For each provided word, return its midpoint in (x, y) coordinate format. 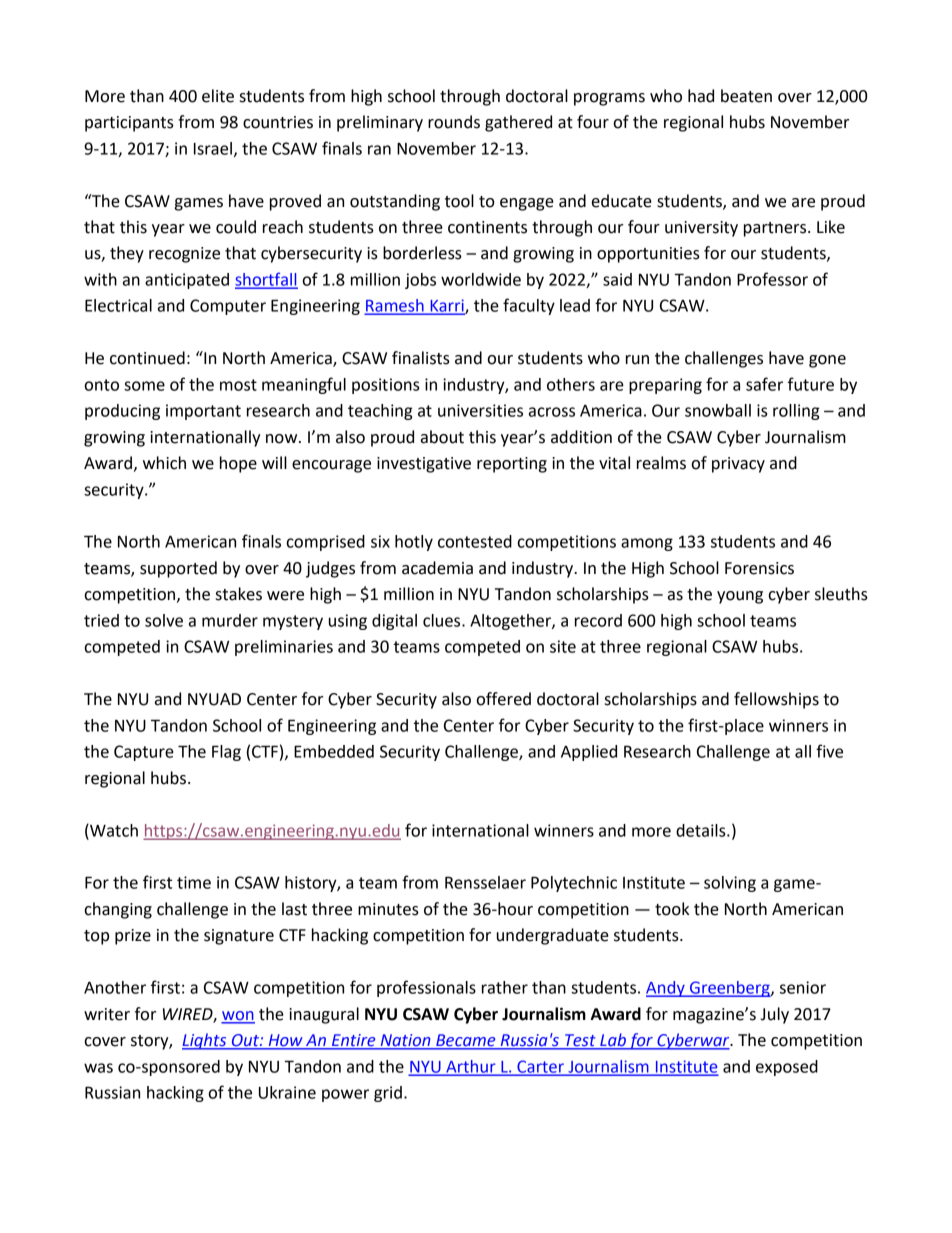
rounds (454, 122)
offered (503, 699)
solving (730, 884)
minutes (388, 909)
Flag (226, 753)
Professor (772, 279)
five (829, 751)
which (164, 463)
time (194, 882)
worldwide (481, 279)
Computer (228, 307)
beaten (746, 96)
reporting (512, 465)
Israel (213, 148)
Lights (205, 1041)
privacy (738, 465)
